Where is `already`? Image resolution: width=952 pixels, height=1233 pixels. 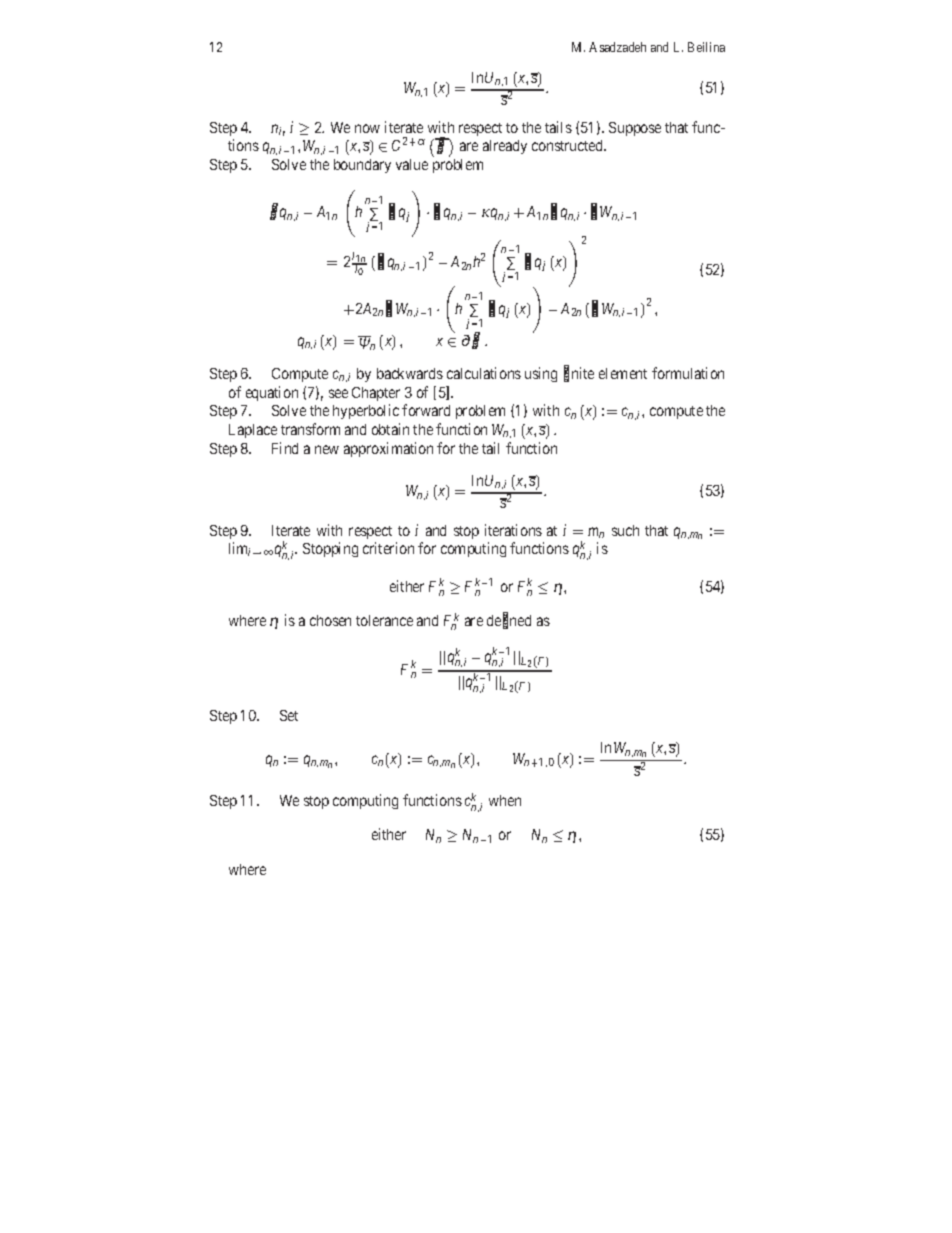
already is located at coordinates (505, 147).
